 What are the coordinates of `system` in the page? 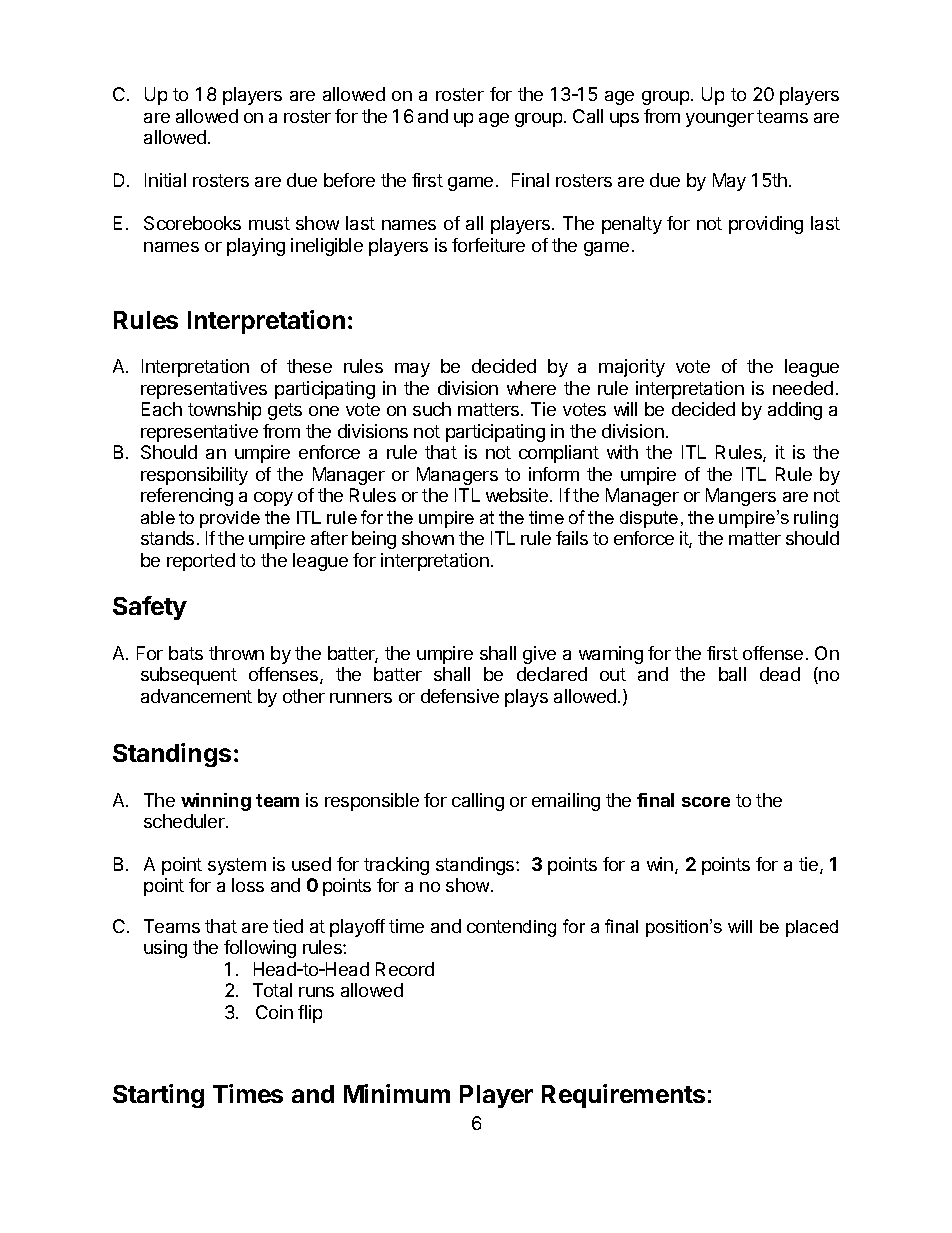 It's located at (237, 866).
